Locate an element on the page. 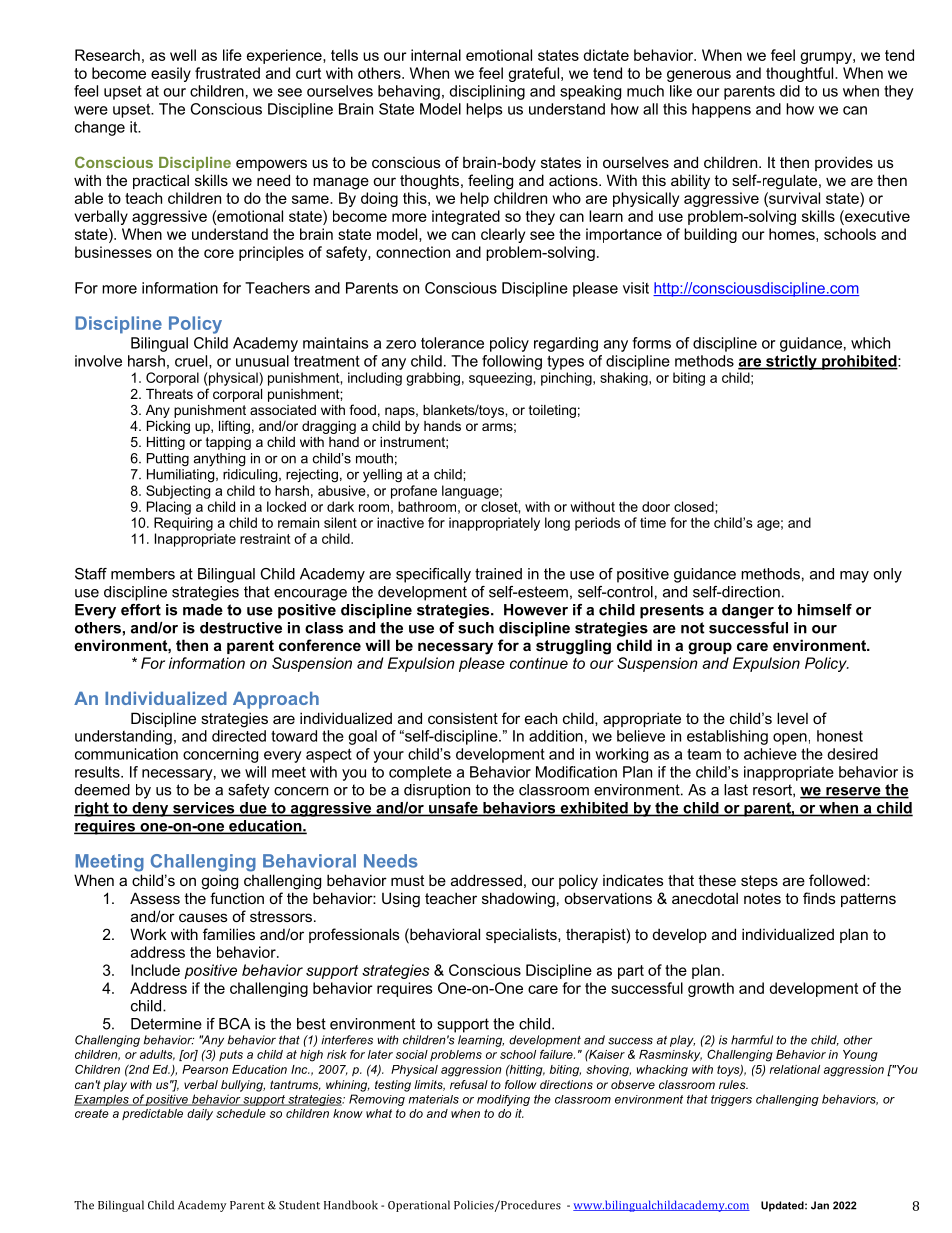 This page has height=1233, width=952. such is located at coordinates (476, 628).
